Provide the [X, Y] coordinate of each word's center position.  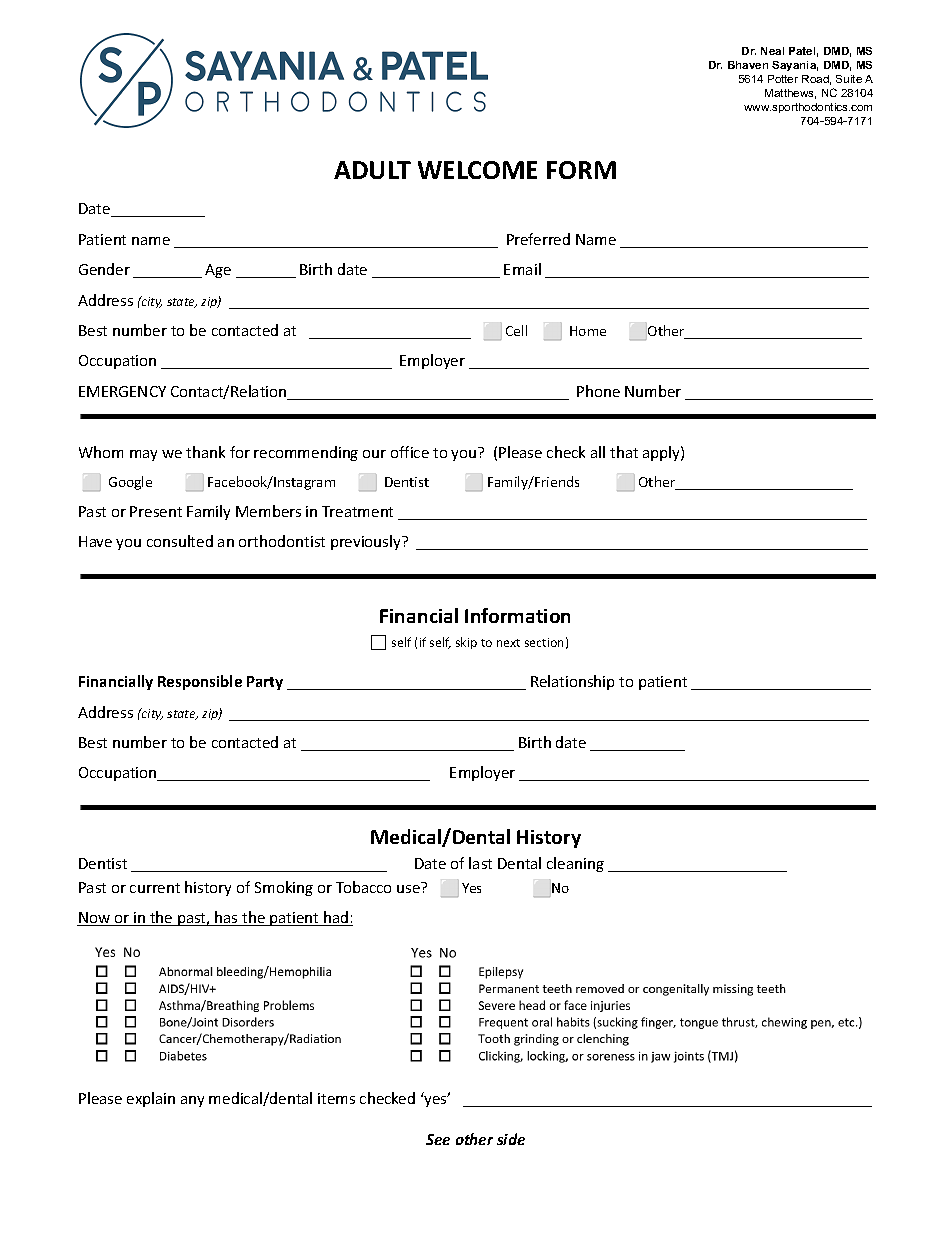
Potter [783, 79]
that [624, 452]
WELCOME [477, 170]
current [155, 888]
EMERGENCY [122, 391]
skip [466, 643]
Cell [516, 330]
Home [588, 331]
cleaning [575, 864]
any [192, 1101]
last [480, 863]
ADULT [372, 170]
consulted [180, 541]
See [438, 1139]
